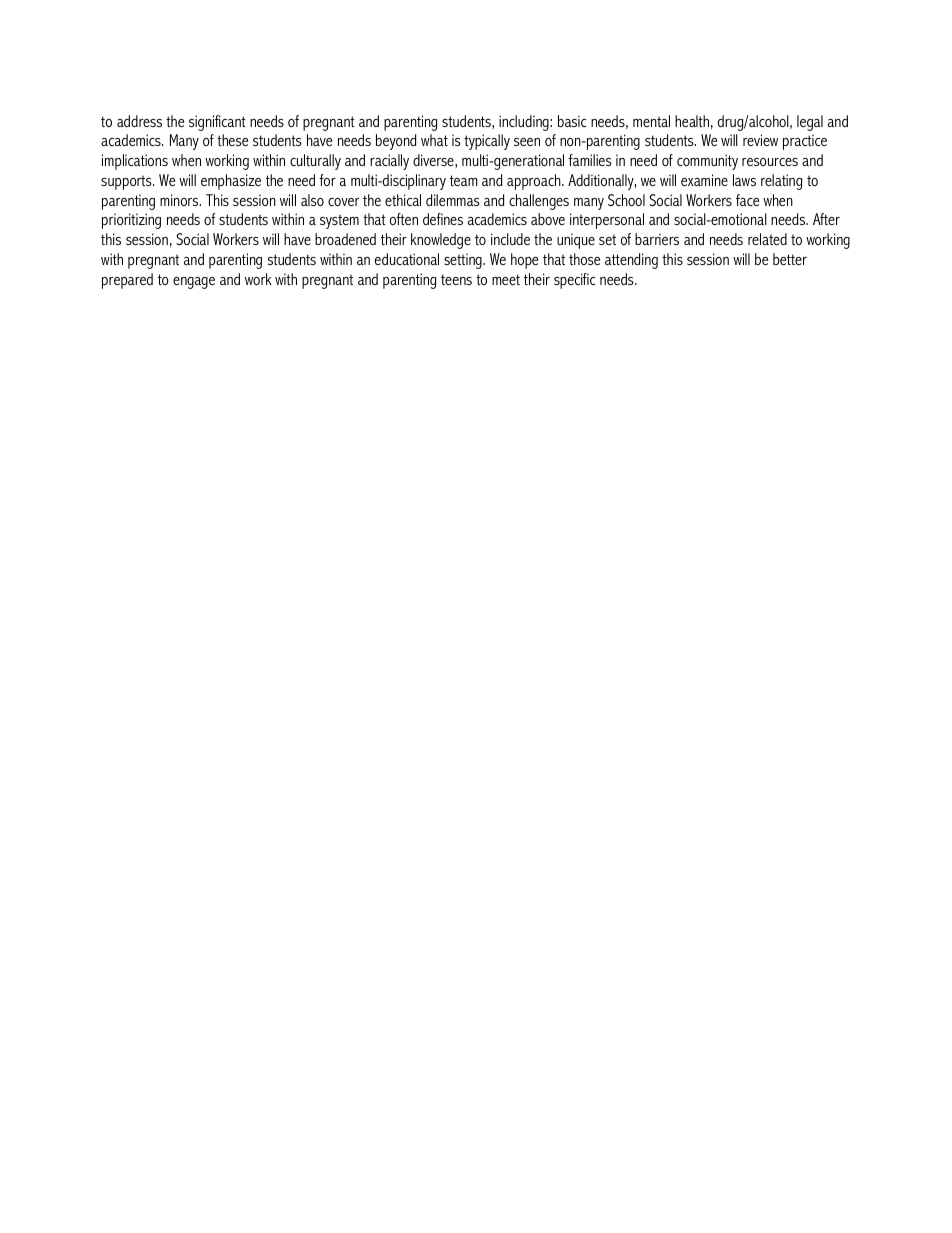 This image has width=952, height=1233. Describe the element at coordinates (453, 200) in the image. I see `dilemmas` at that location.
